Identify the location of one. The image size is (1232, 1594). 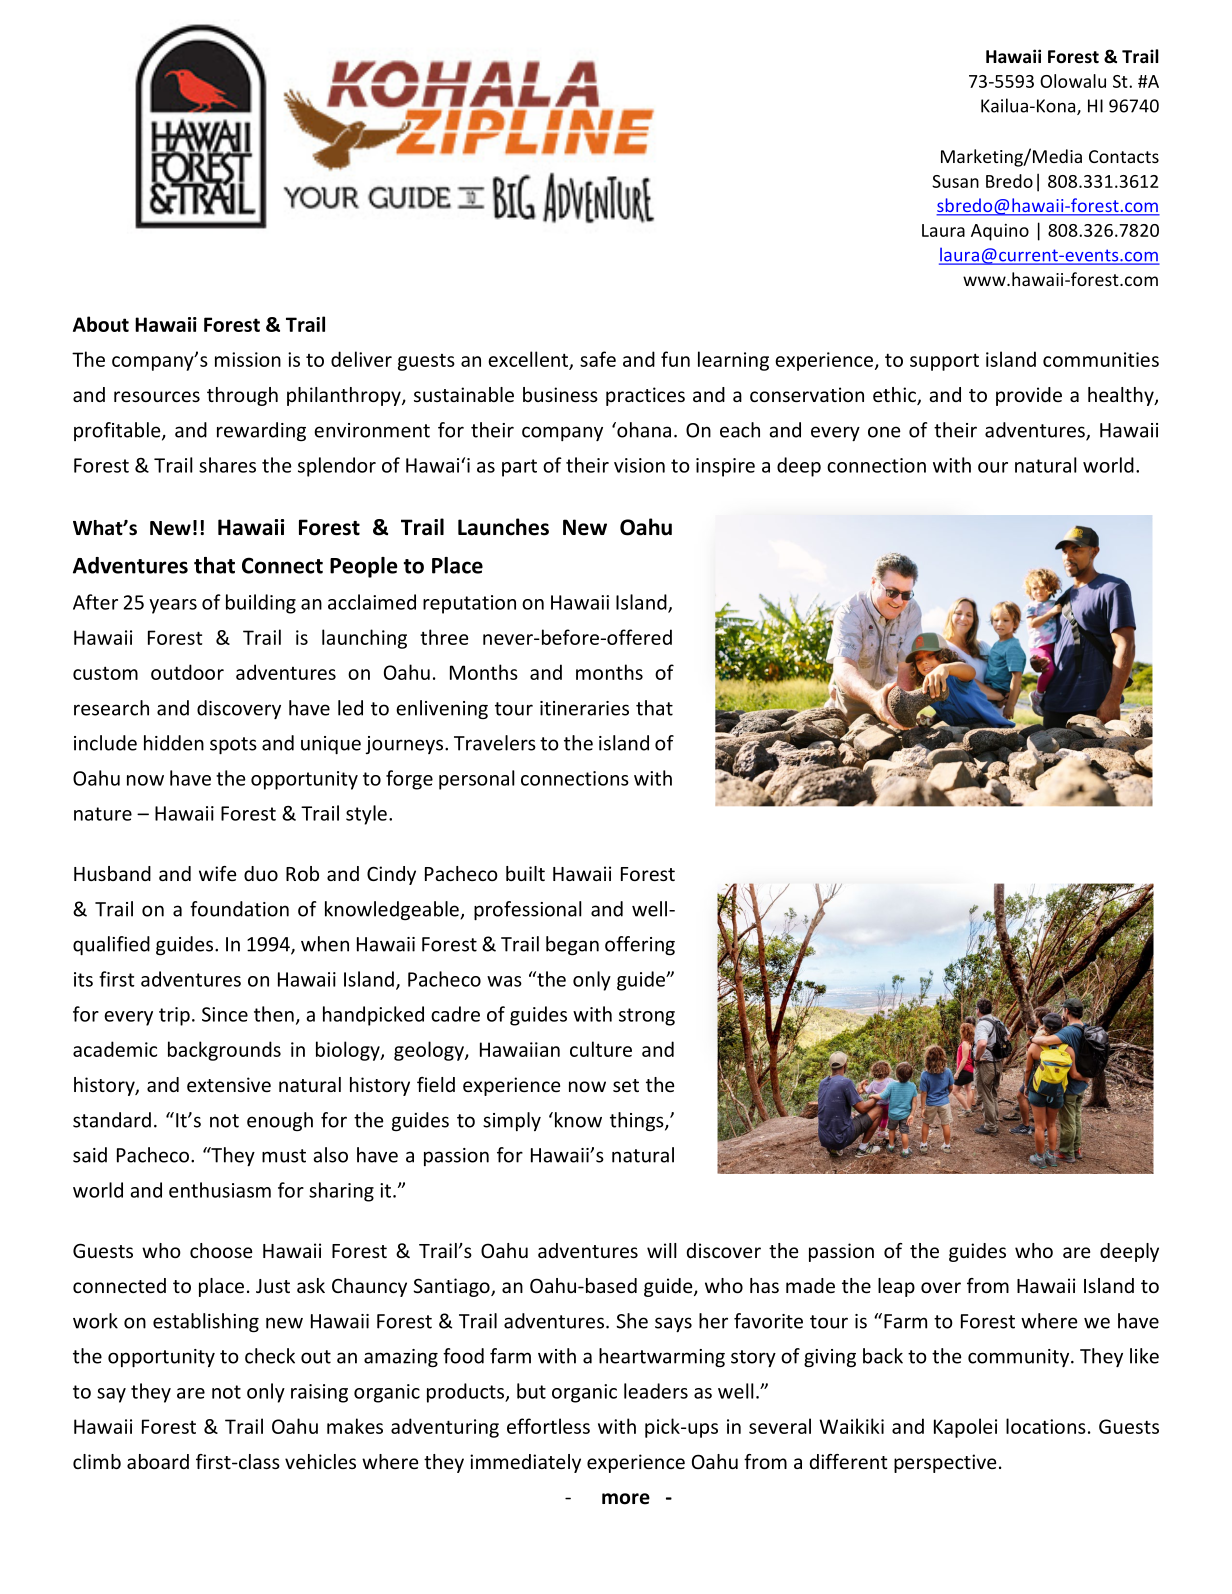
(884, 432).
